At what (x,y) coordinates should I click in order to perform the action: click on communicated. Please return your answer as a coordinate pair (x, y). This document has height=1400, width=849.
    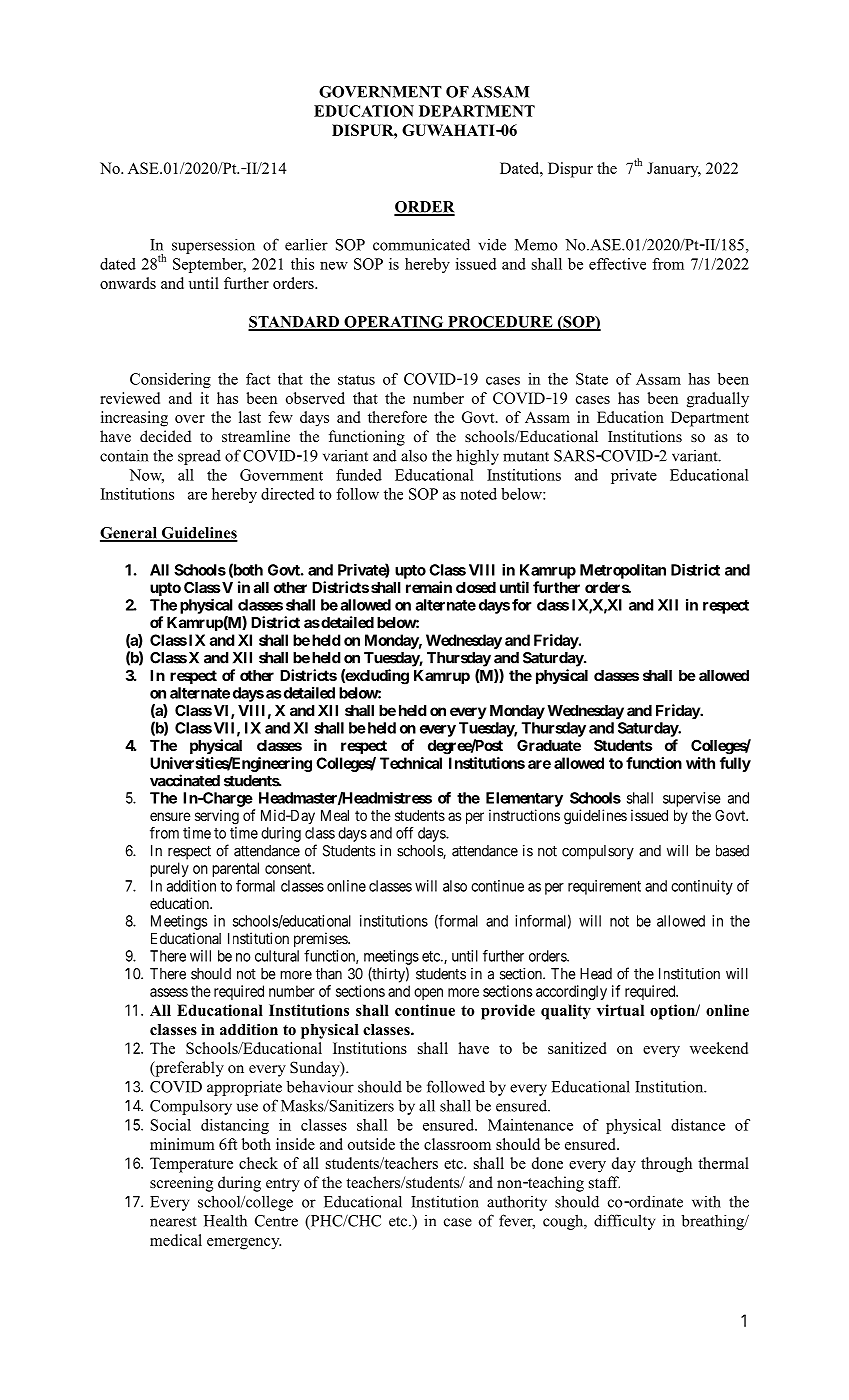
    Looking at the image, I should click on (421, 244).
